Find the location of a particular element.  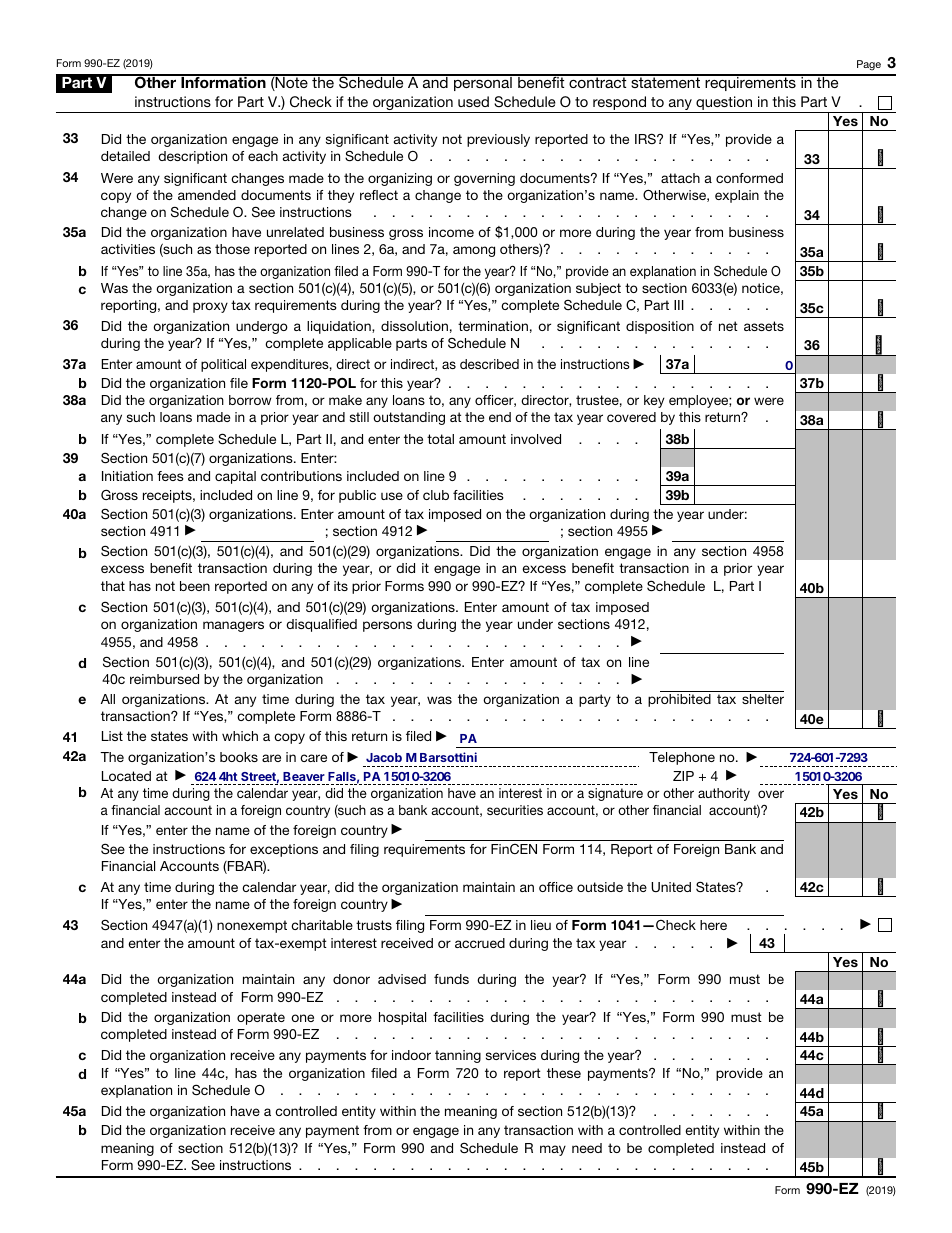

description is located at coordinates (192, 157).
